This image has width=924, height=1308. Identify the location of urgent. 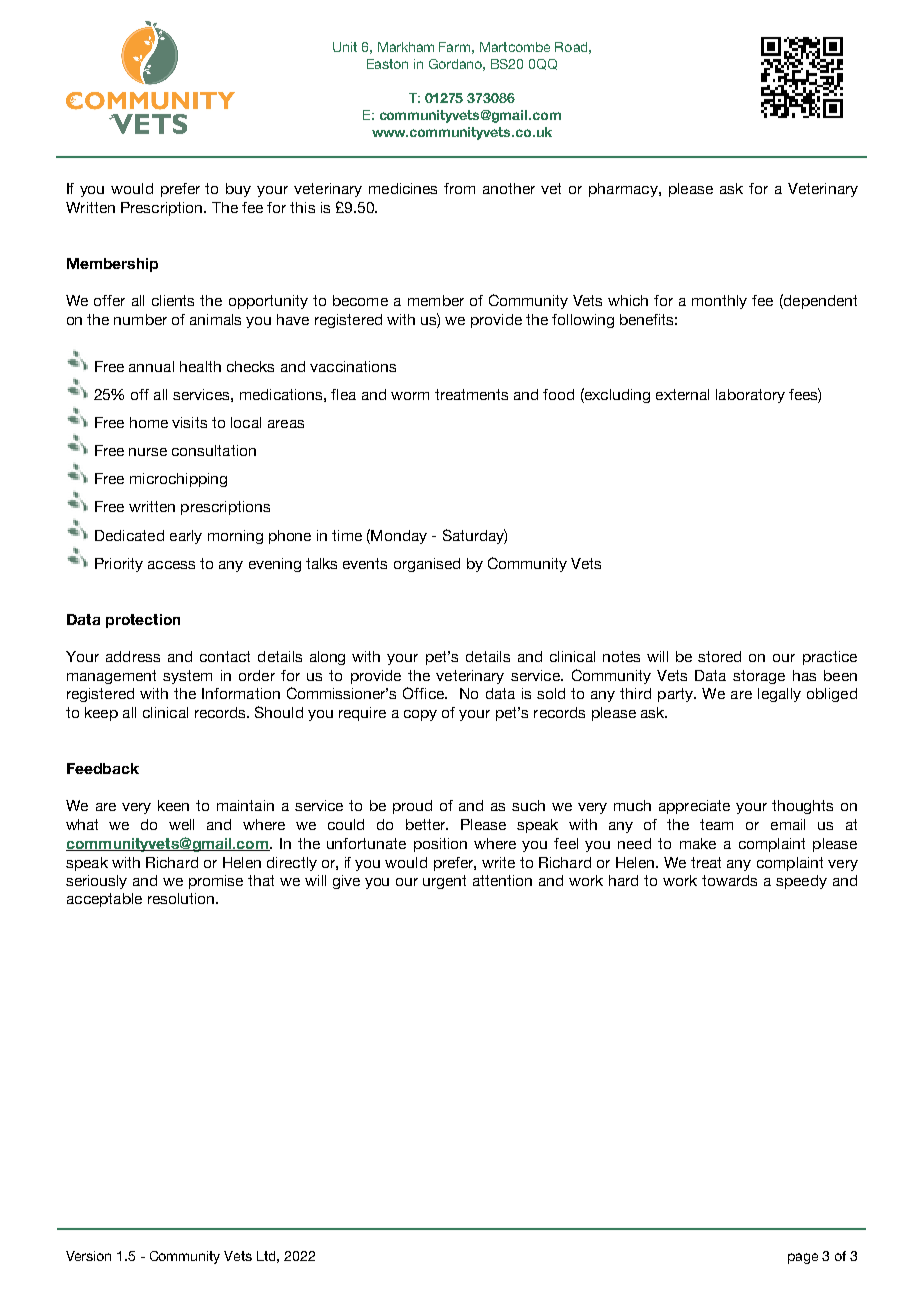
(444, 882).
